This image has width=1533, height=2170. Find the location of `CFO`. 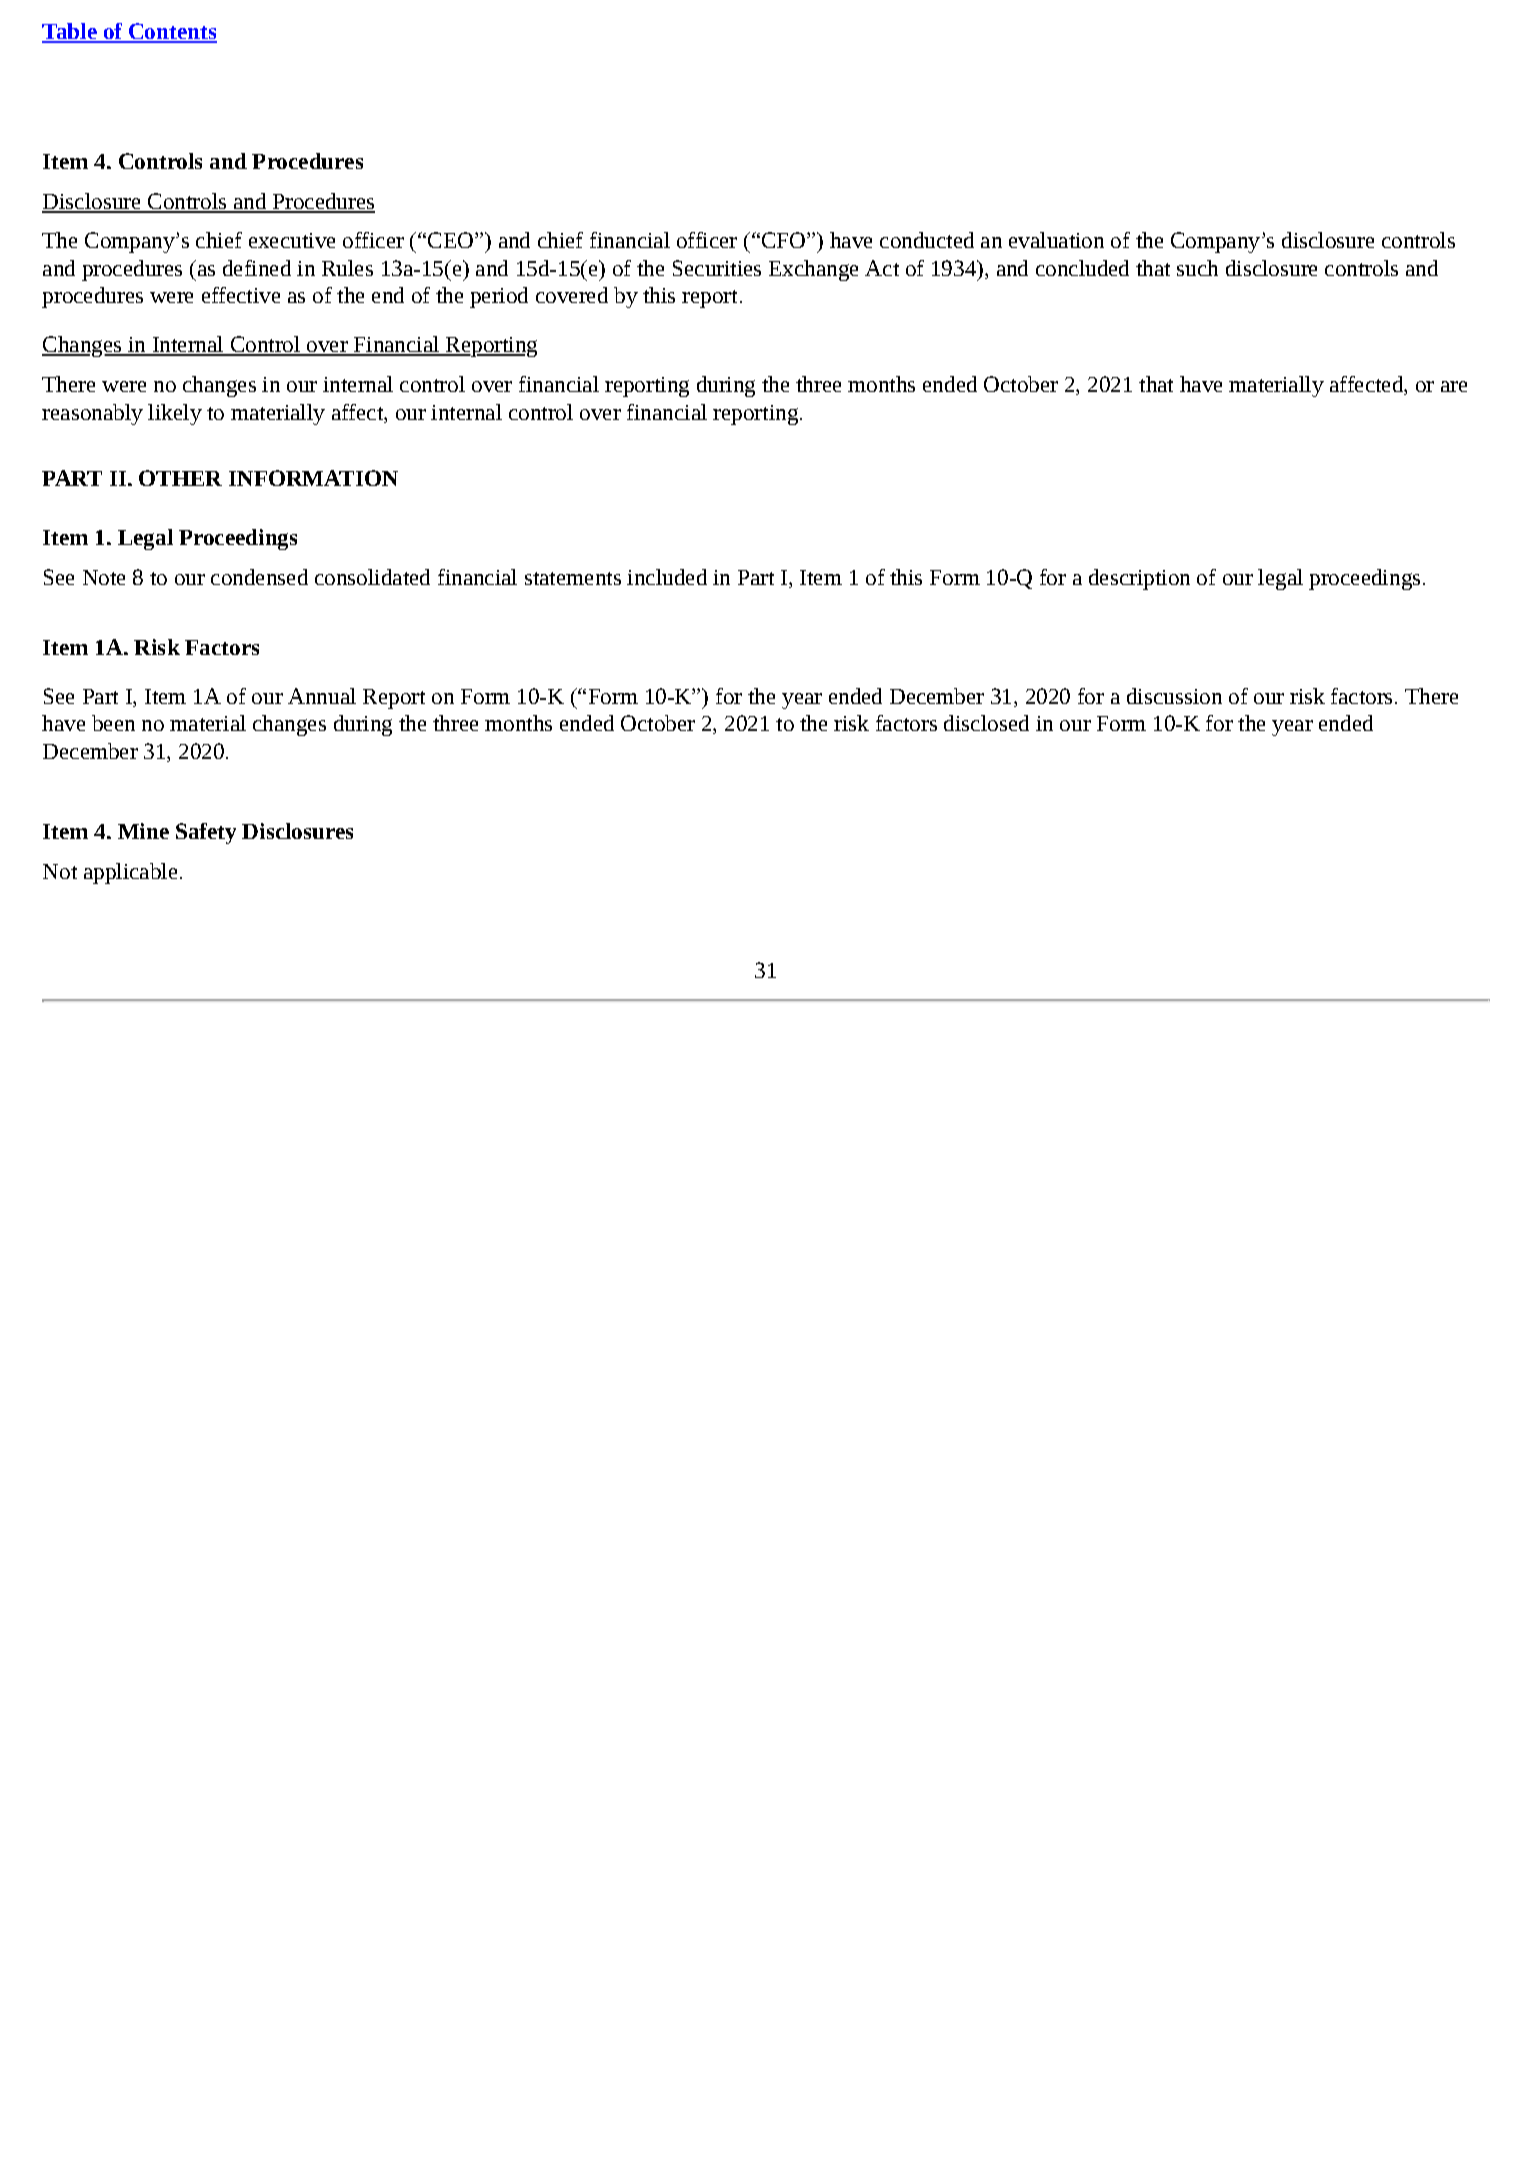

CFO is located at coordinates (783, 240).
